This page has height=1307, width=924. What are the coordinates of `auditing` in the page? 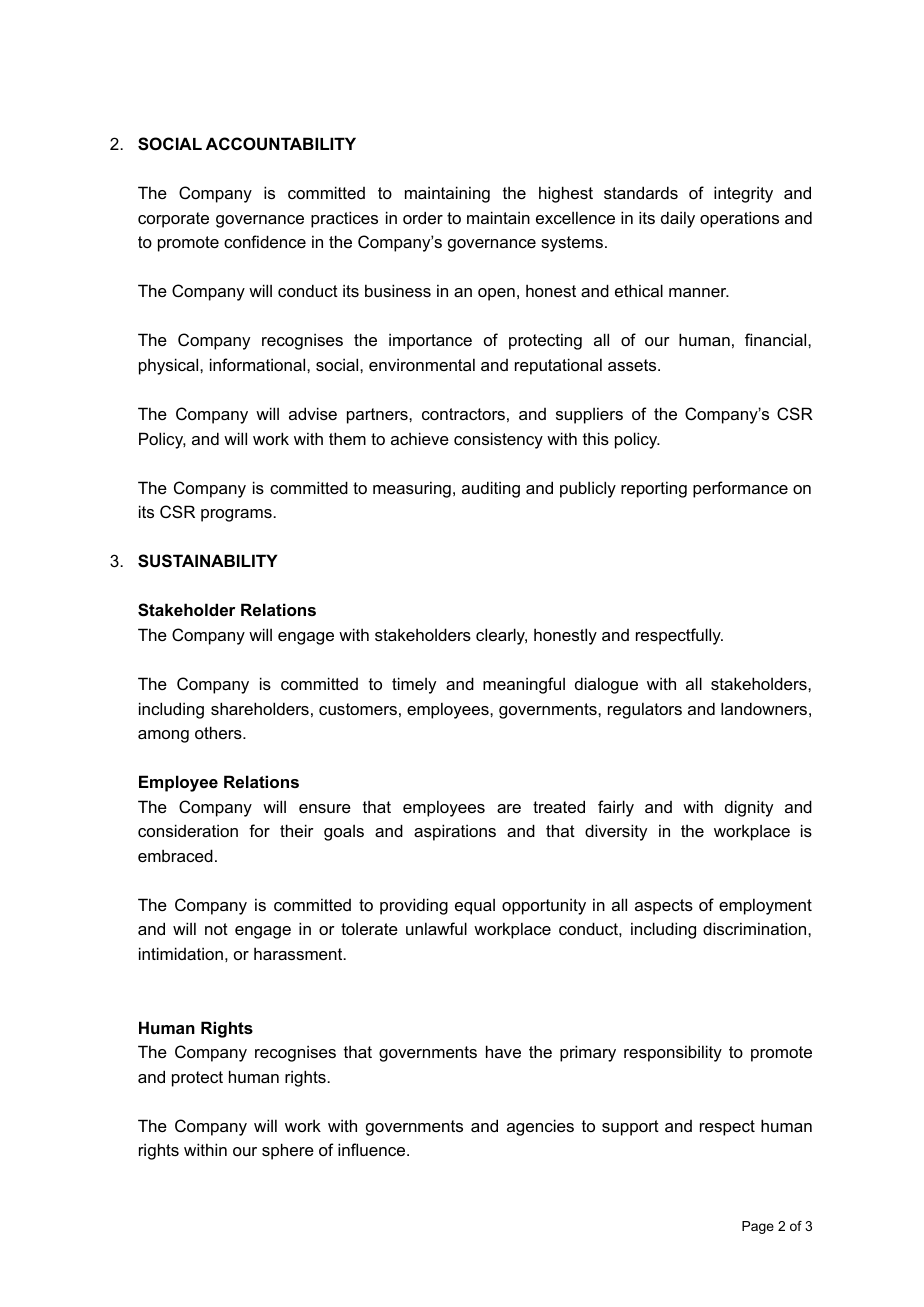 It's located at (491, 489).
